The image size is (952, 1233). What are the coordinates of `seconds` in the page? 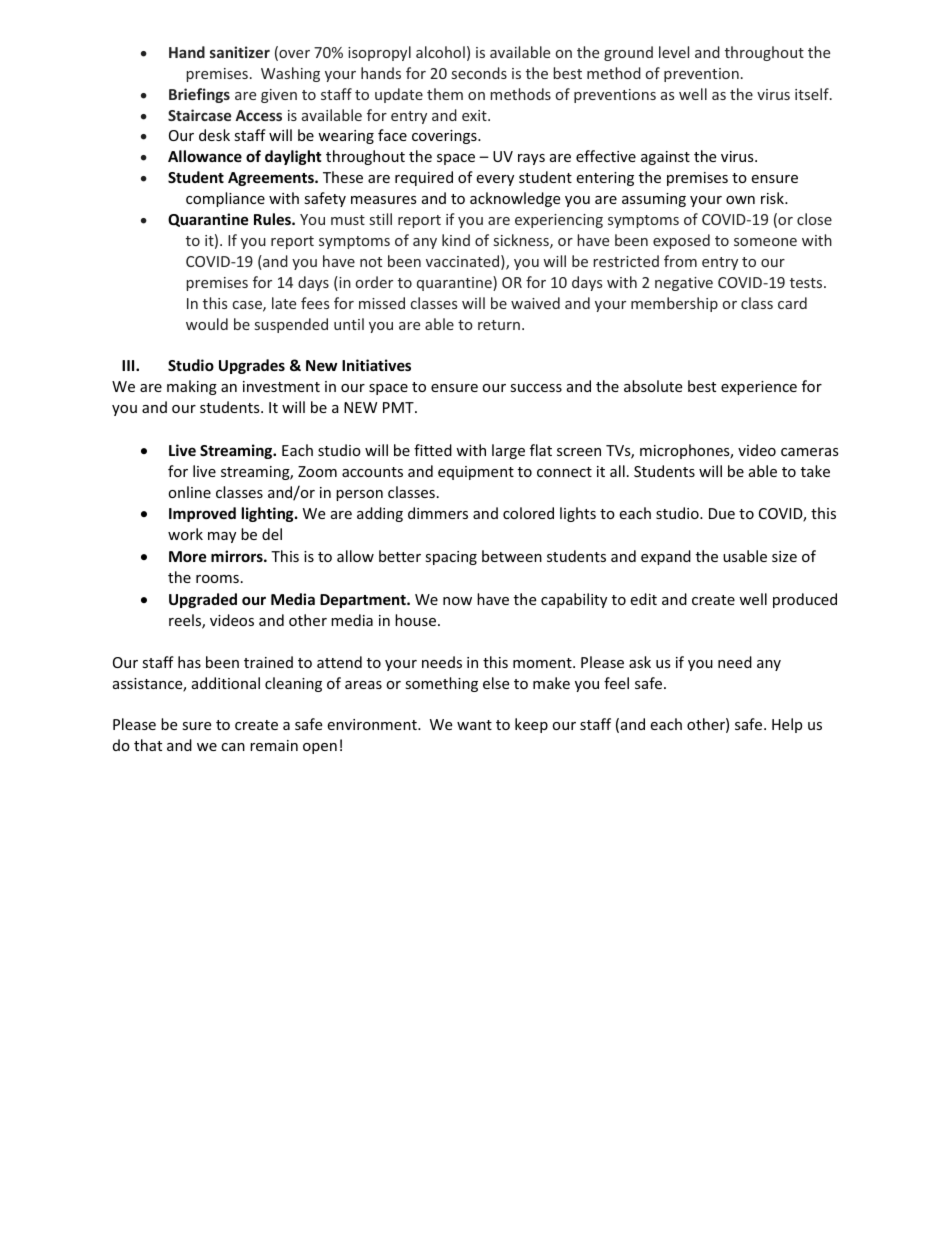 It's located at (479, 73).
